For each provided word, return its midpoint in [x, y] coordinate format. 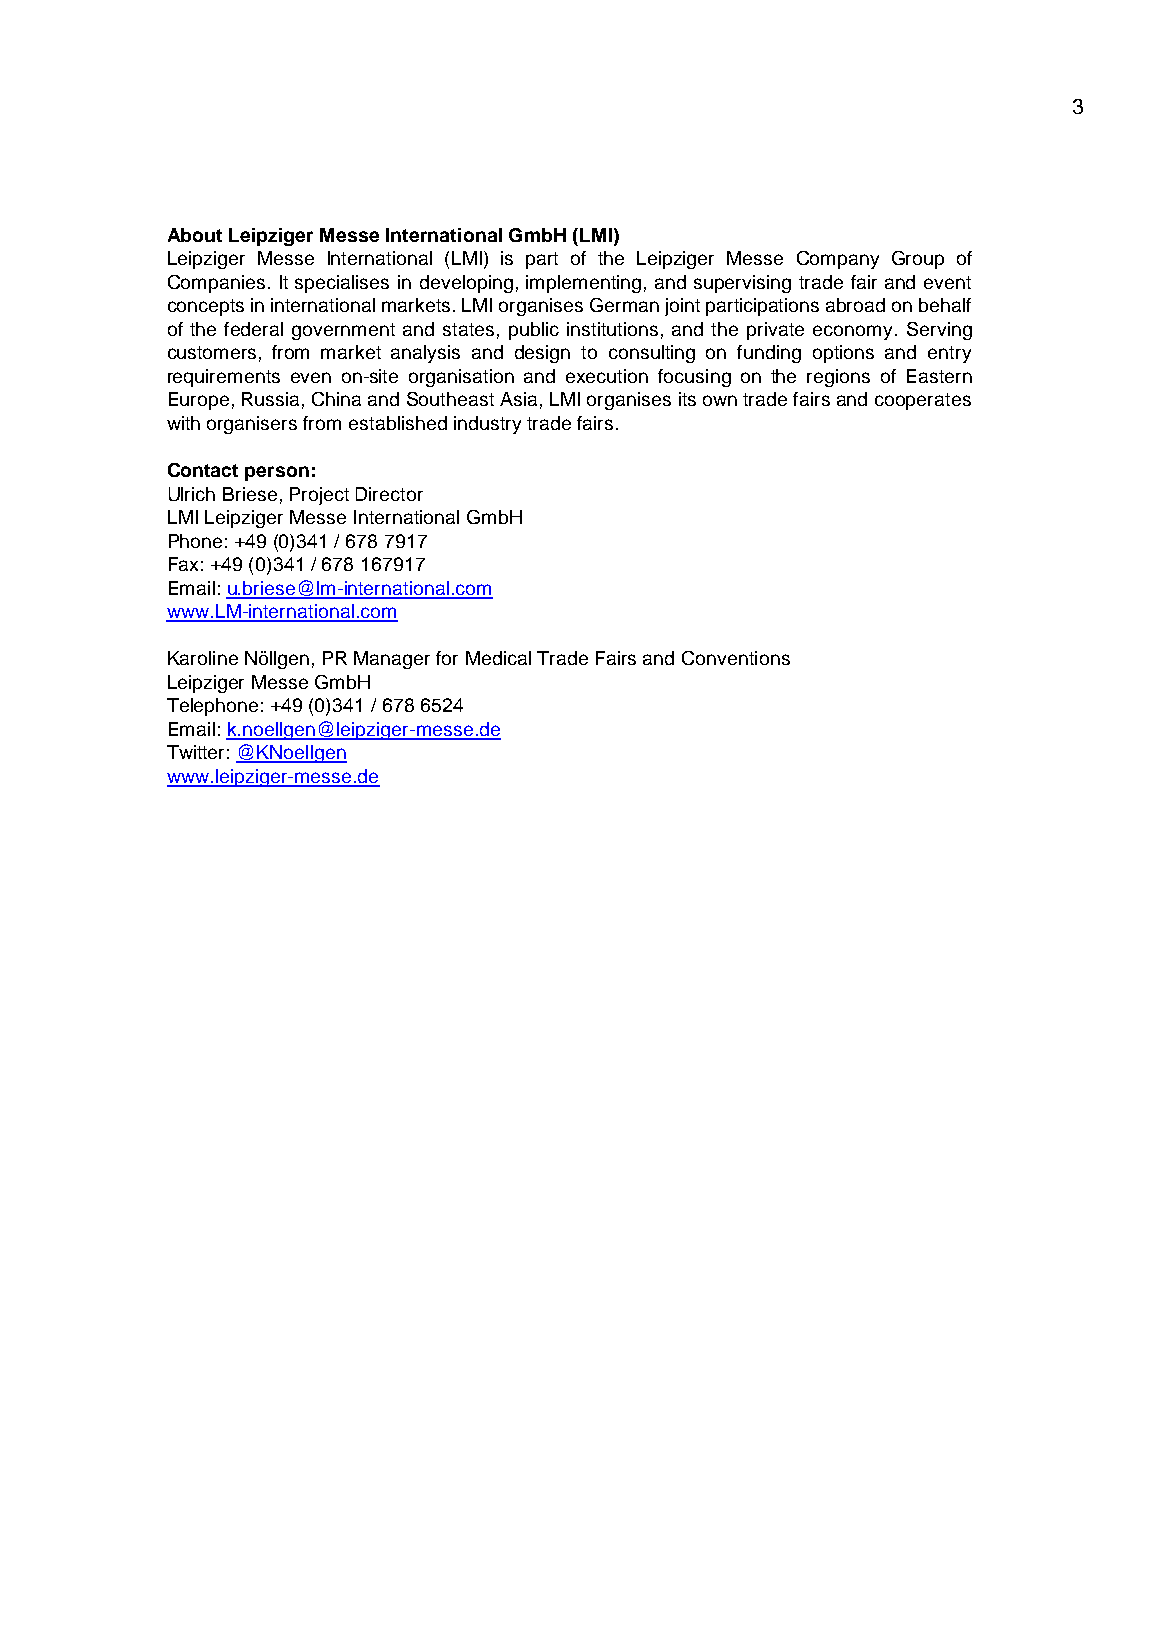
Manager [392, 660]
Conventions [736, 658]
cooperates [923, 401]
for [447, 658]
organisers [252, 425]
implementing [583, 284]
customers [212, 352]
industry [487, 425]
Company [838, 260]
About [195, 235]
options [843, 354]
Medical [498, 658]
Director [389, 494]
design [542, 354]
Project [319, 496]
